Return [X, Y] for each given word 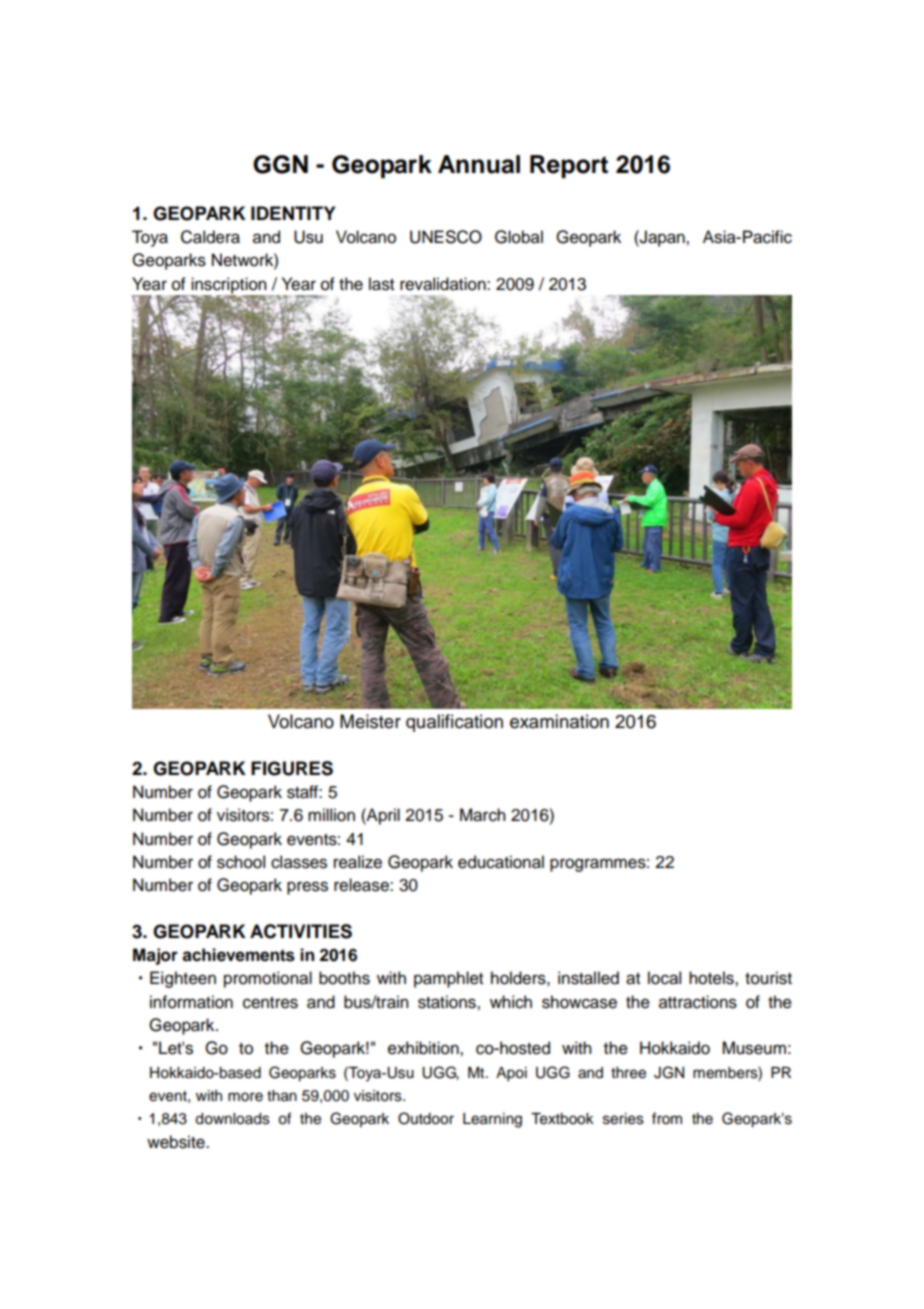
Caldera [210, 237]
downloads [232, 1119]
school [241, 862]
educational [501, 862]
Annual [479, 164]
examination [559, 721]
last [381, 284]
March [483, 815]
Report [569, 166]
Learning [492, 1120]
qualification [454, 723]
